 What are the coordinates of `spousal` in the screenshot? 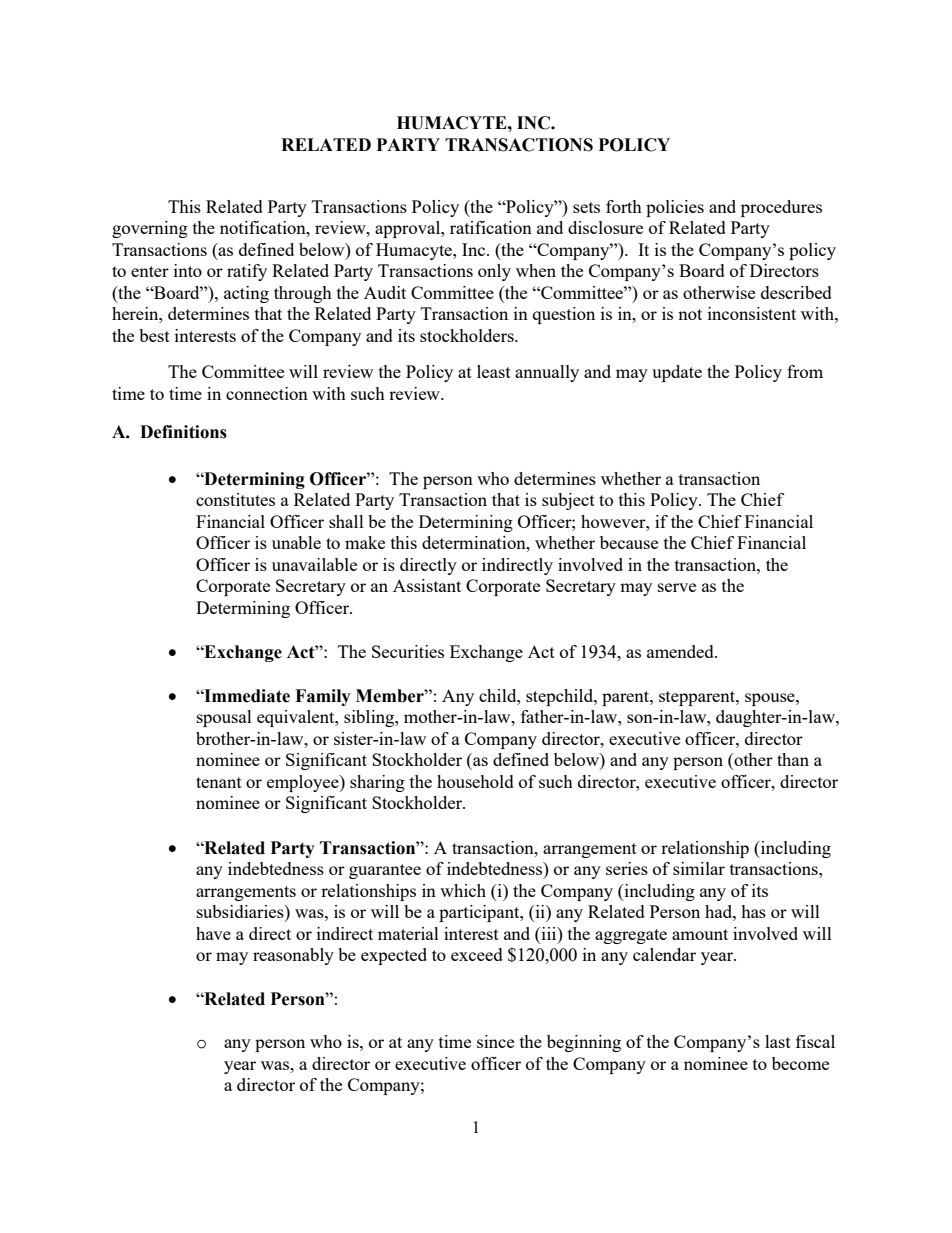 It's located at (224, 718).
